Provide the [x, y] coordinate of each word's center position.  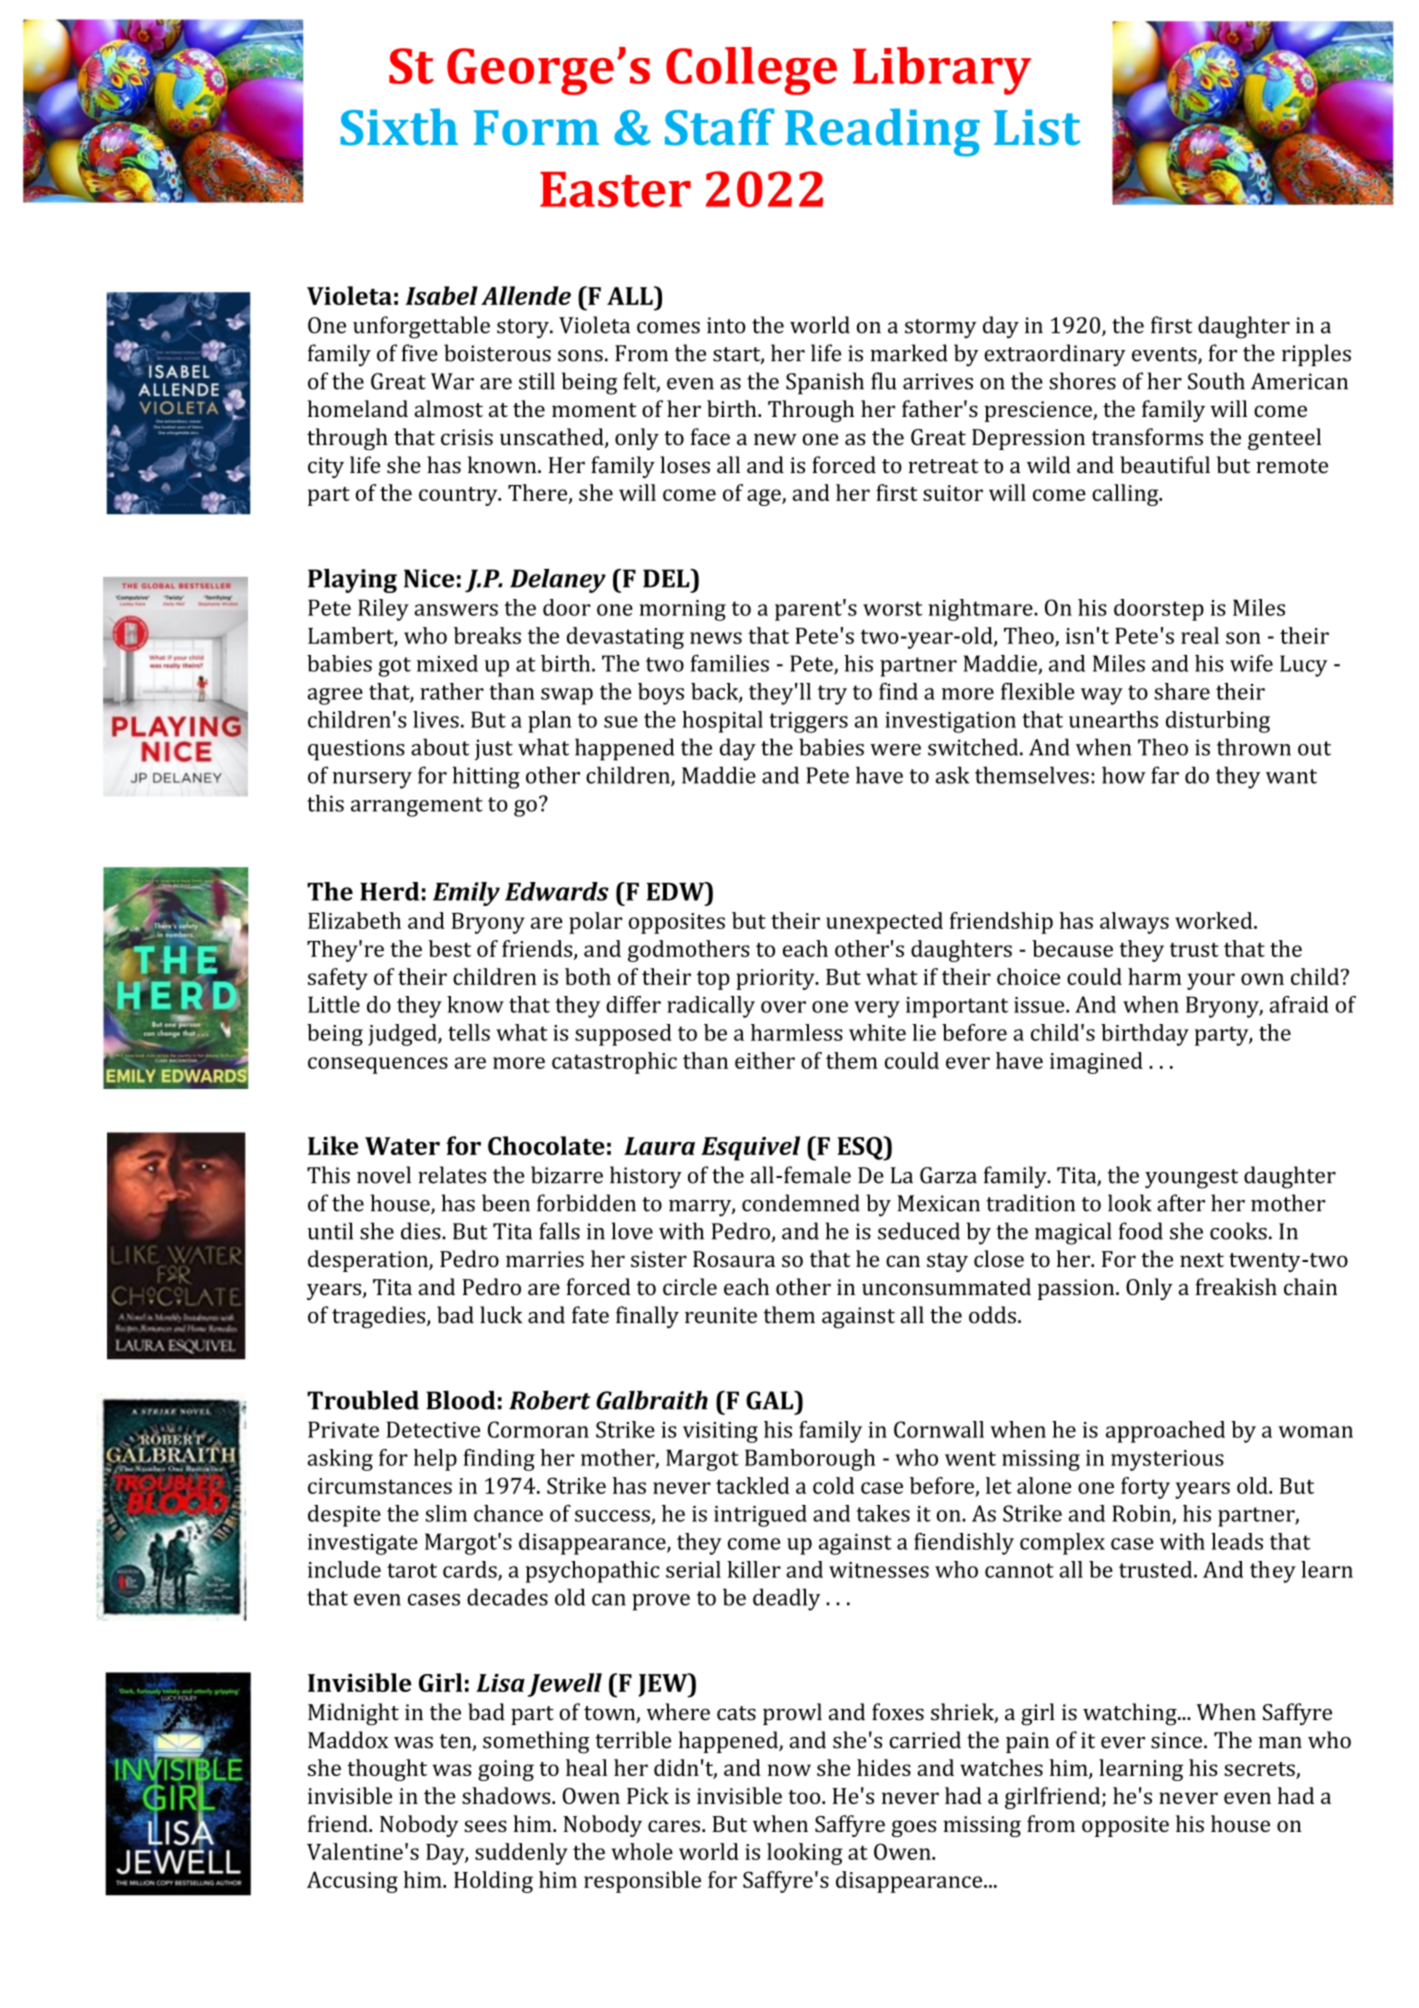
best [450, 948]
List [1037, 127]
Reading [882, 132]
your [1211, 981]
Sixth [399, 127]
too [805, 1797]
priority [776, 979]
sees [485, 1826]
